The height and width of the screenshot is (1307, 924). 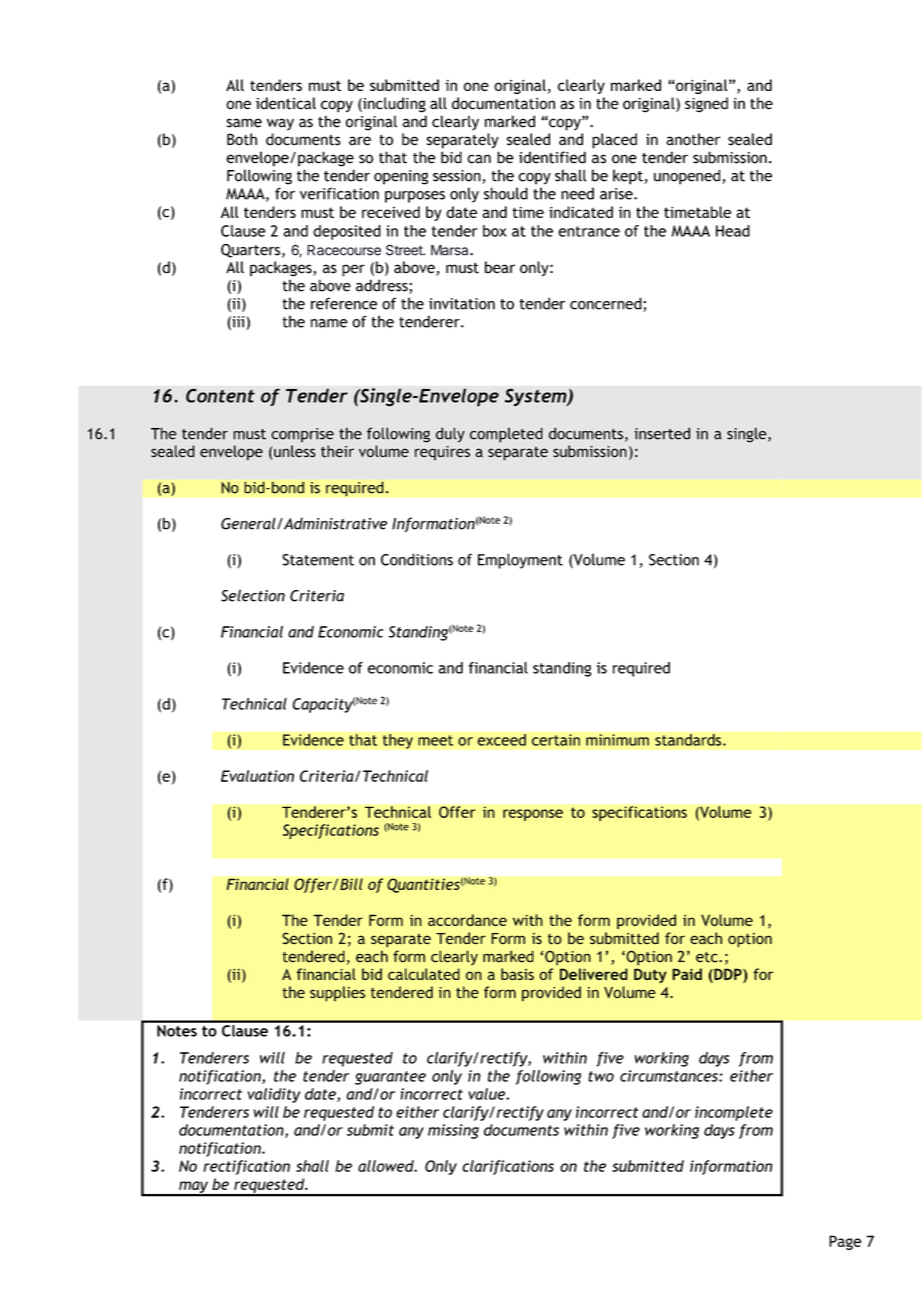 What do you see at coordinates (617, 740) in the screenshot?
I see `minimum` at bounding box center [617, 740].
